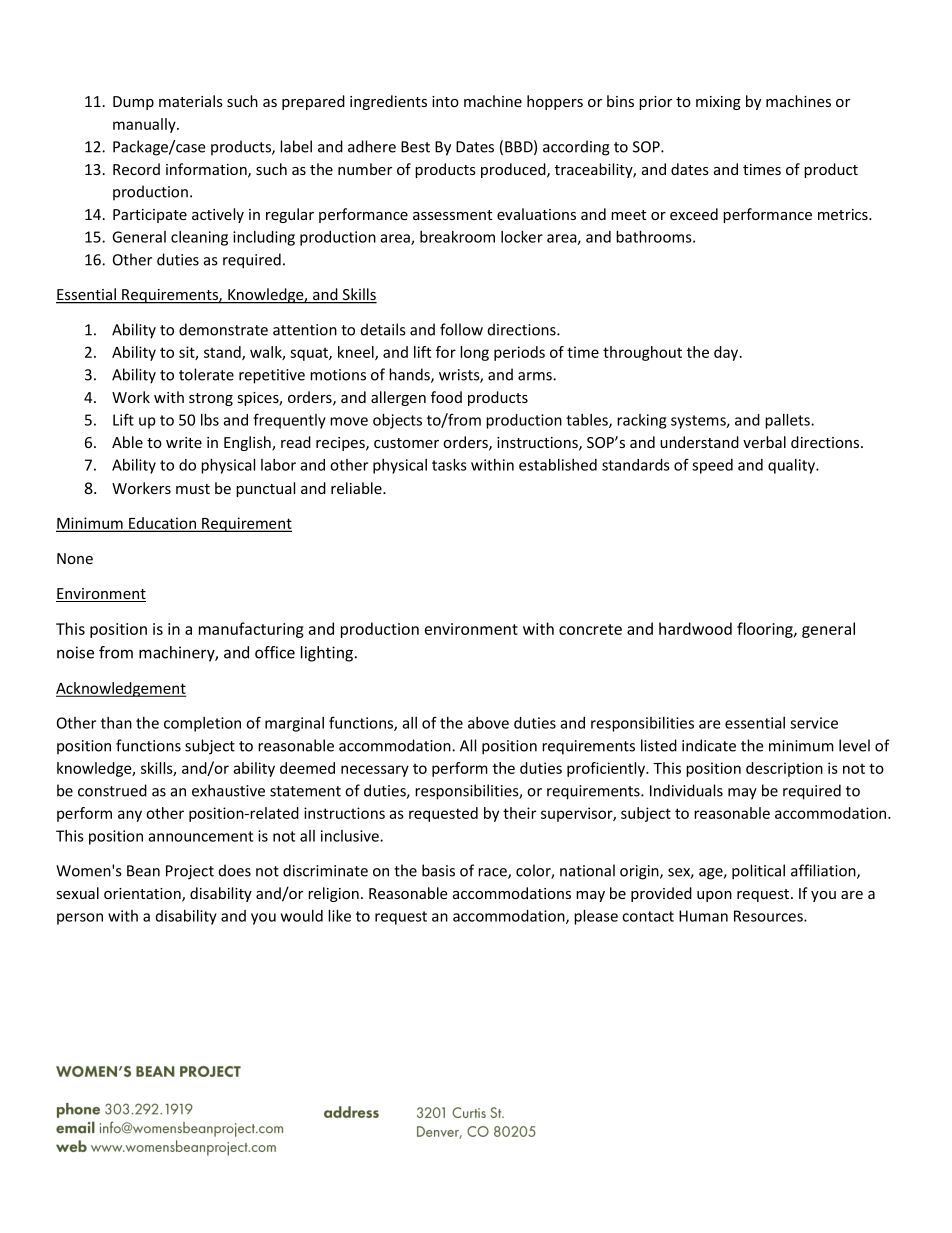 This document has width=952, height=1233. I want to click on manufacturing, so click(251, 630).
